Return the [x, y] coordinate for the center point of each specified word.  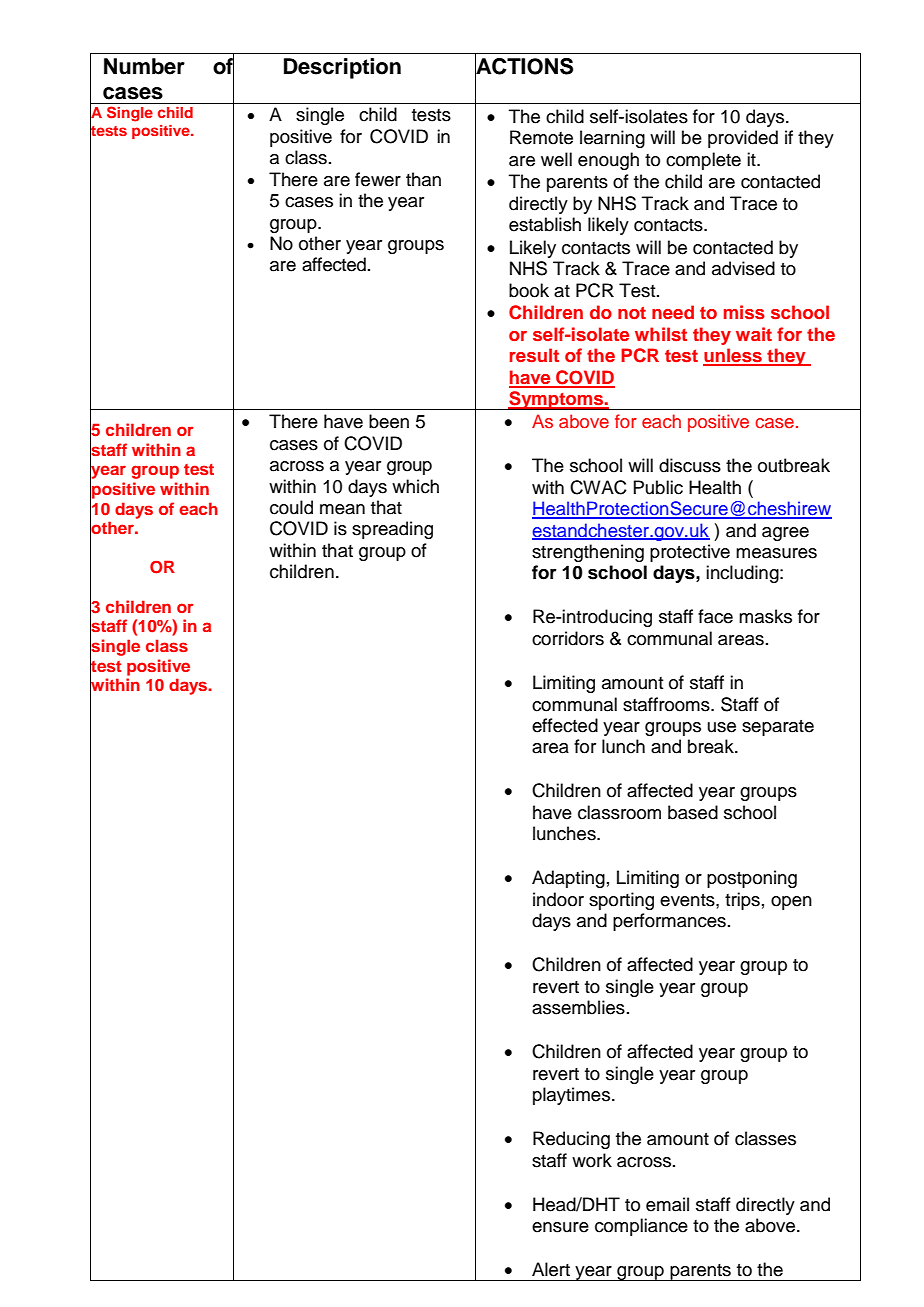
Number [144, 66]
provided [743, 139]
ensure [560, 1227]
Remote [541, 137]
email [667, 1204]
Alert [551, 1269]
